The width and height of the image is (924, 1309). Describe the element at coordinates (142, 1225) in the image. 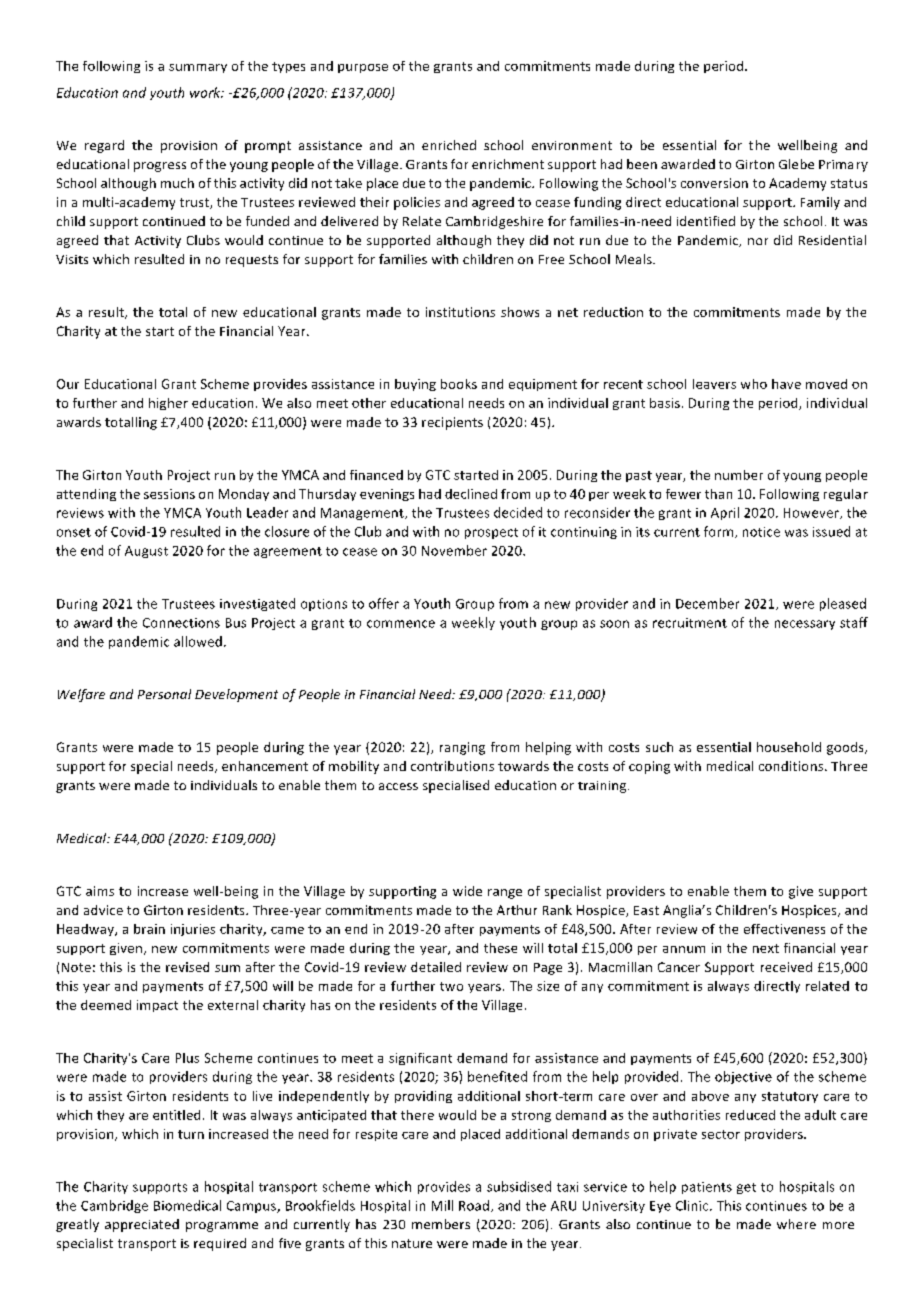

I see `appreciated` at that location.
